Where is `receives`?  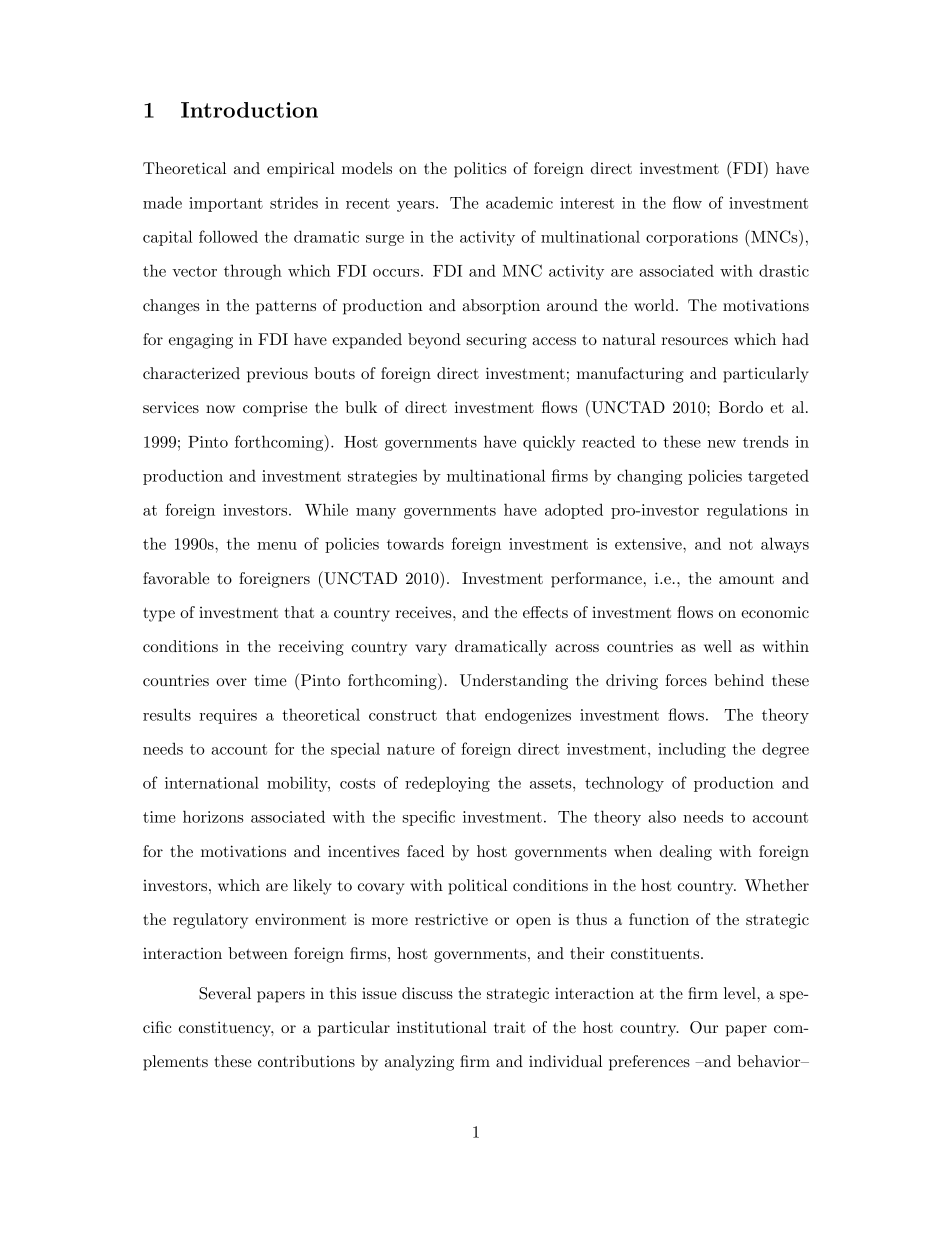
receives is located at coordinates (423, 612).
